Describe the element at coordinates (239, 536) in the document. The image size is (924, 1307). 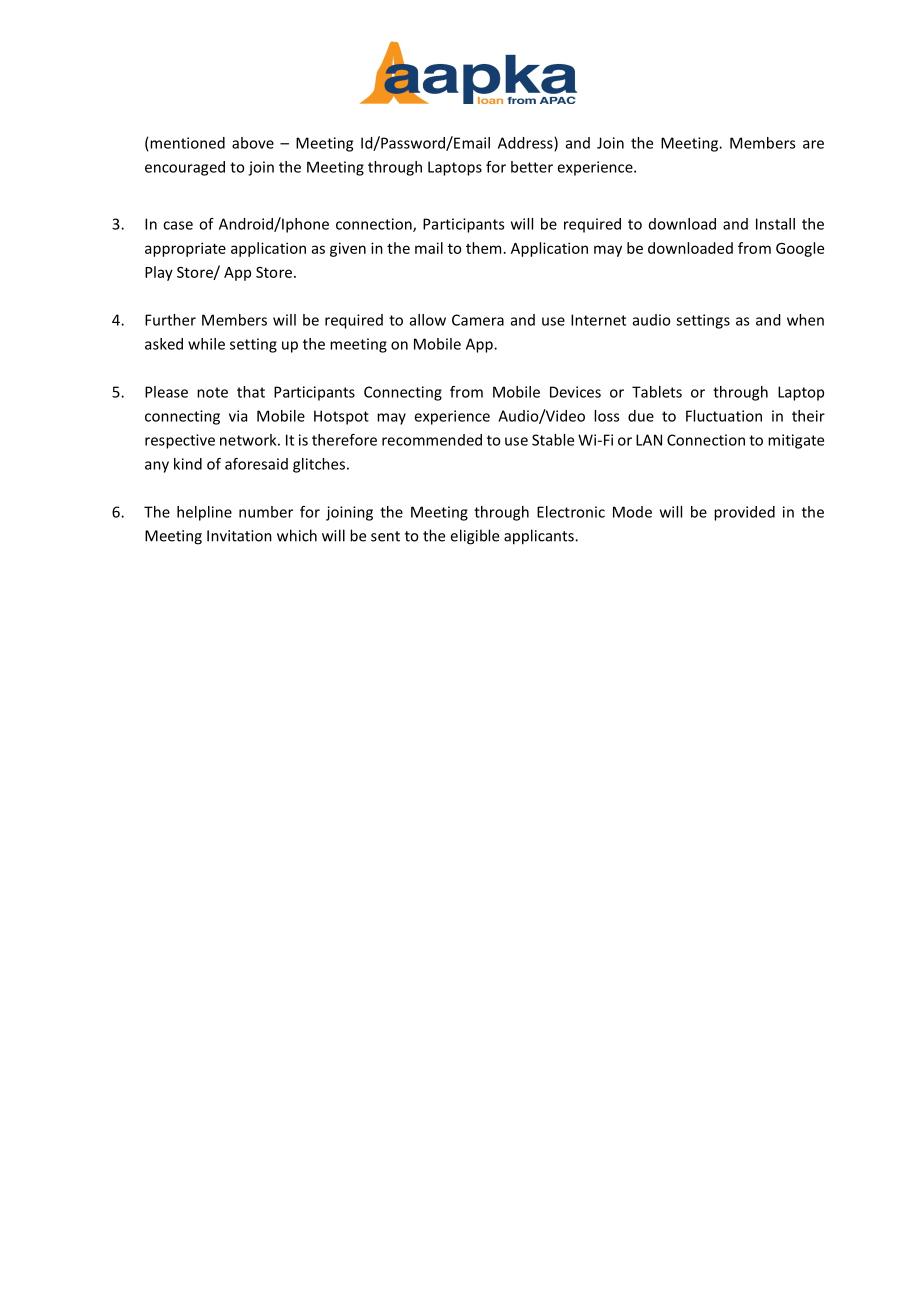
I see `Invitation` at that location.
